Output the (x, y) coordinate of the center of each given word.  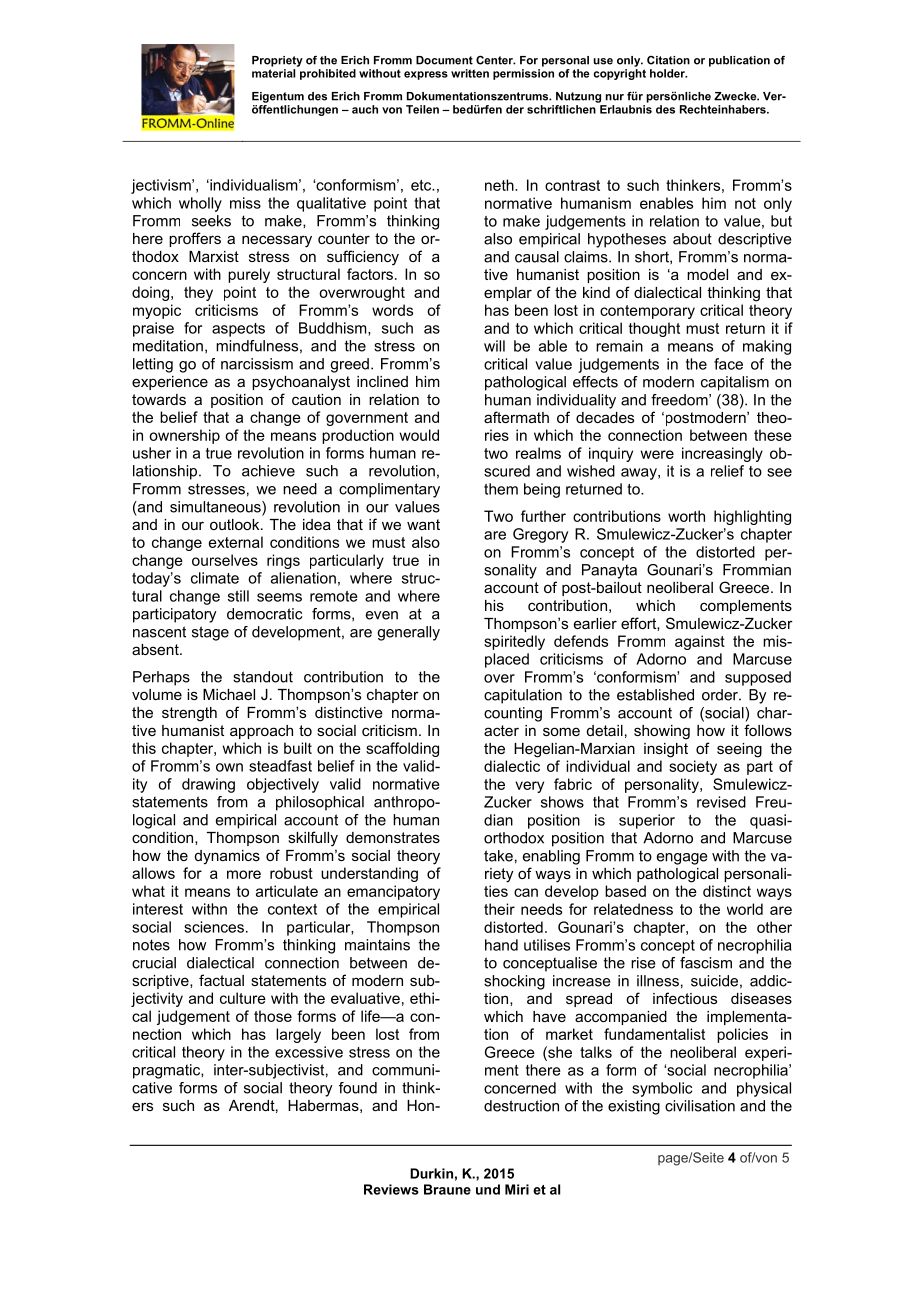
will (494, 346)
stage (210, 633)
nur (615, 97)
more (244, 874)
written (470, 73)
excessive (309, 1052)
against (700, 642)
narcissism (257, 364)
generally (408, 633)
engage (682, 859)
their (499, 909)
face (728, 364)
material (273, 73)
